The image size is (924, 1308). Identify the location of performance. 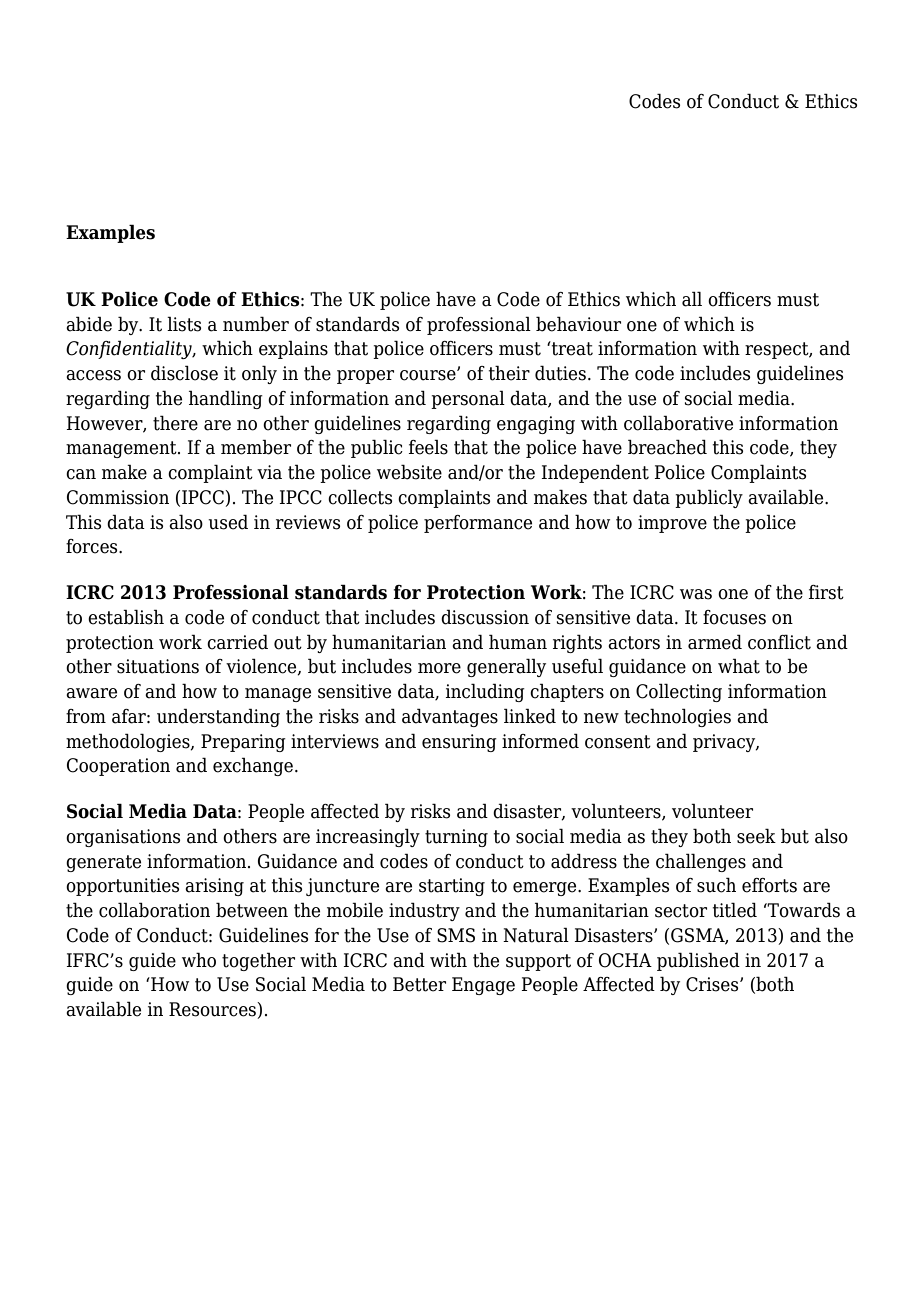
(478, 524).
